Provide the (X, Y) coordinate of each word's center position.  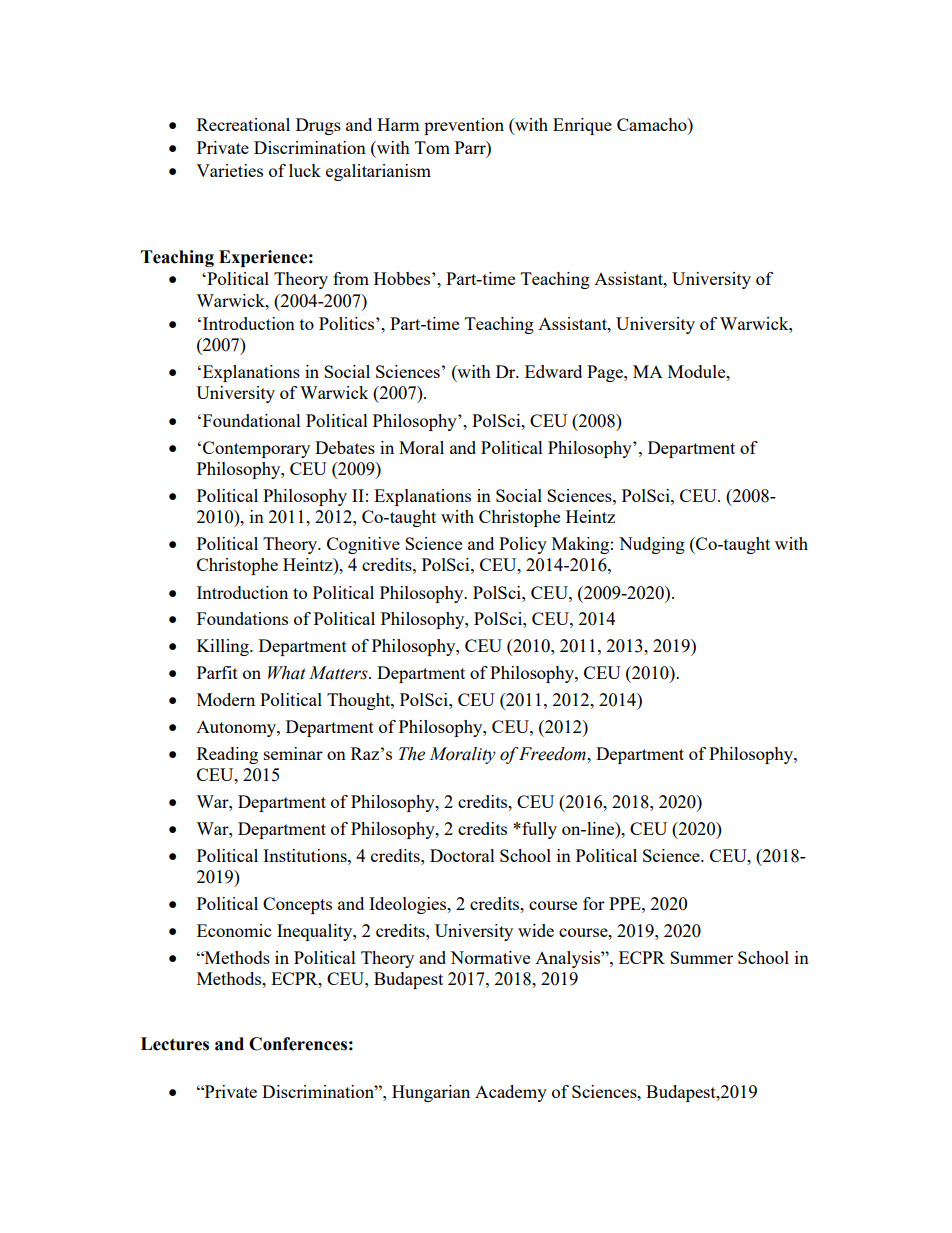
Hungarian (431, 1093)
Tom (432, 147)
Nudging (652, 545)
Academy (511, 1093)
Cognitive (363, 545)
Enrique (582, 126)
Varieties (229, 170)
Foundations (242, 618)
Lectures (175, 1044)
